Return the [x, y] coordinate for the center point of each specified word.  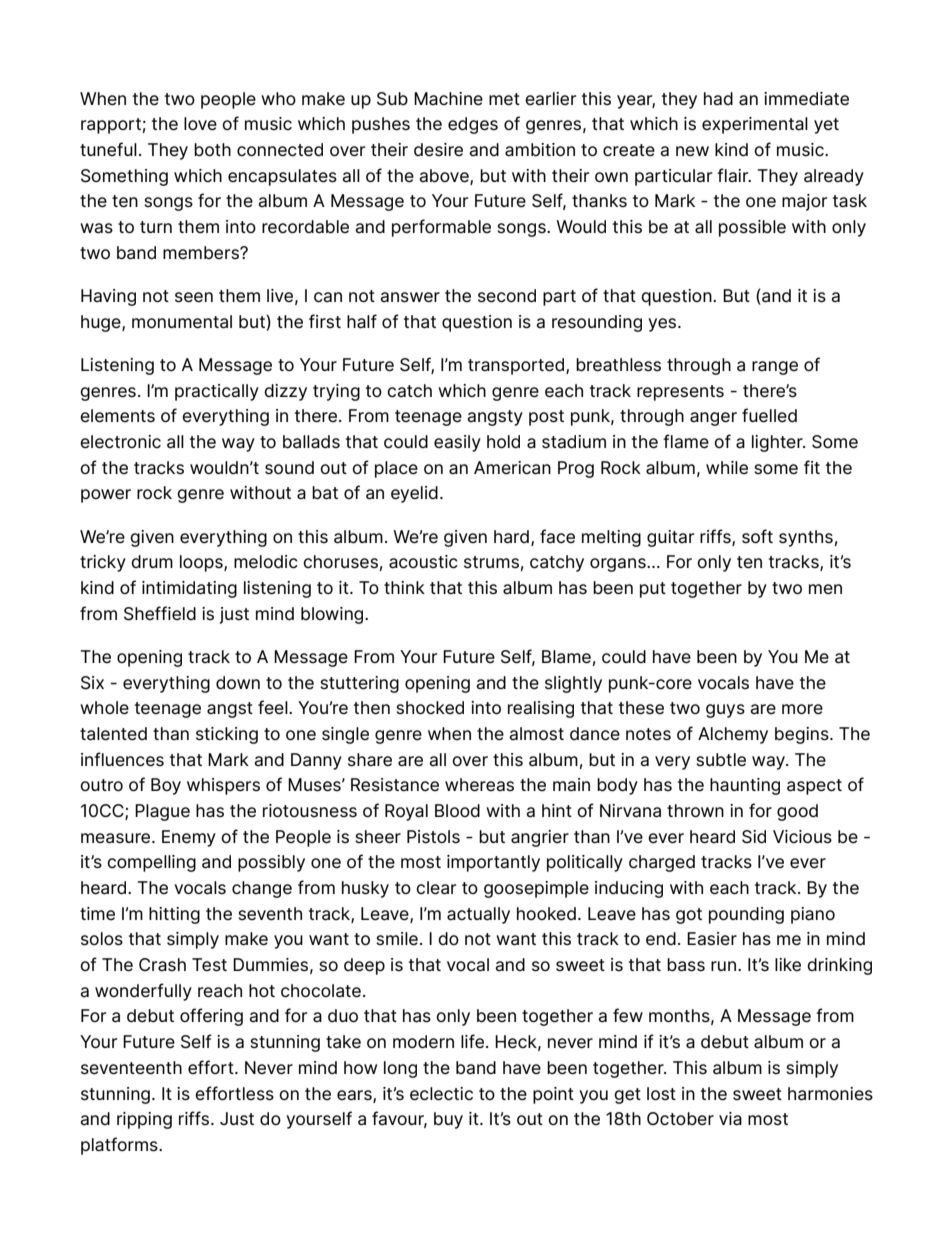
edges [473, 125]
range [775, 368]
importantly [493, 863]
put [653, 590]
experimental [755, 125]
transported [517, 366]
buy [448, 1120]
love [200, 124]
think [404, 587]
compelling [151, 863]
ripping [144, 1120]
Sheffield [160, 613]
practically [217, 392]
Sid [754, 837]
